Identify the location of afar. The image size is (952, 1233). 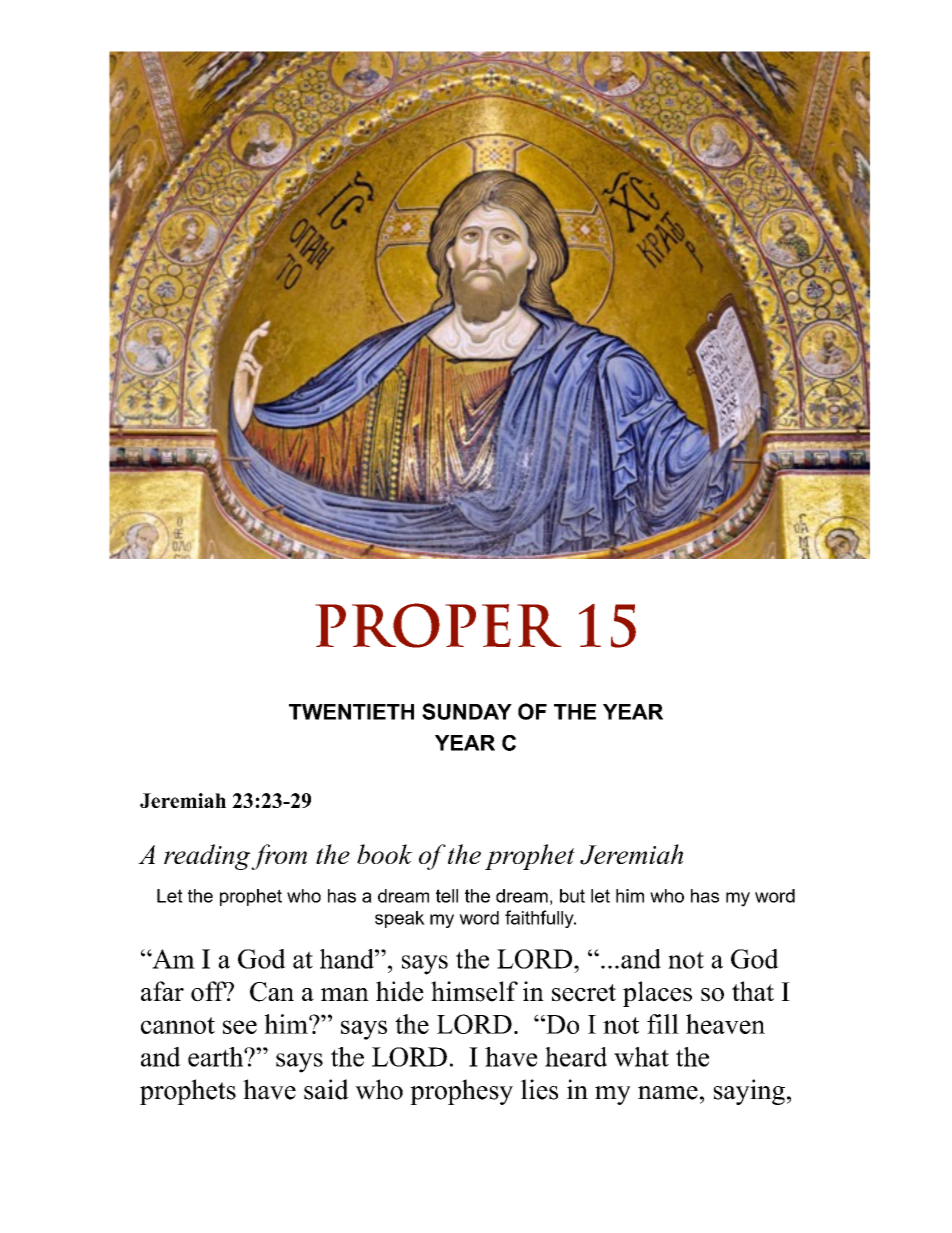
(162, 991).
